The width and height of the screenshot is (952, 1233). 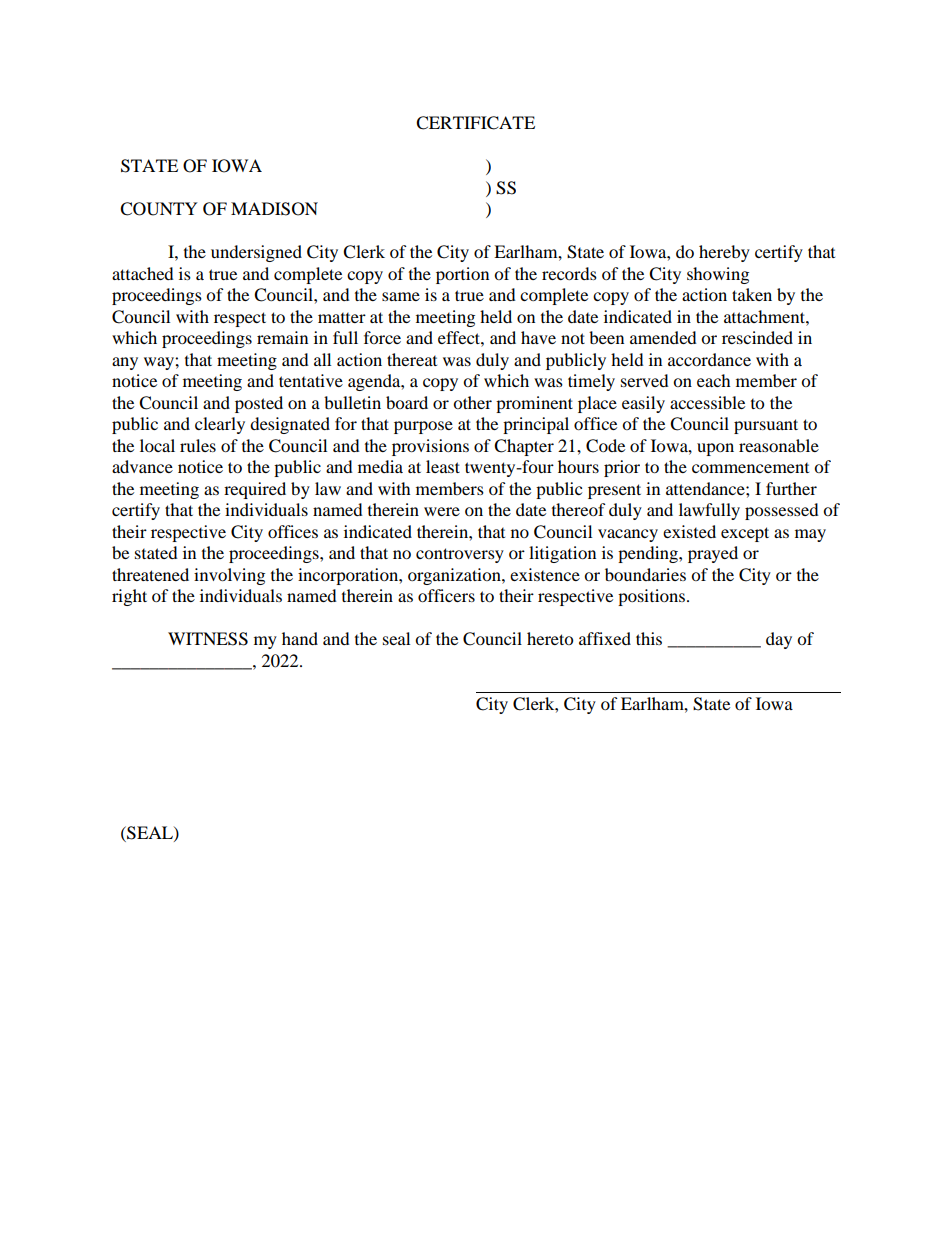 What do you see at coordinates (718, 275) in the screenshot?
I see `showing` at bounding box center [718, 275].
